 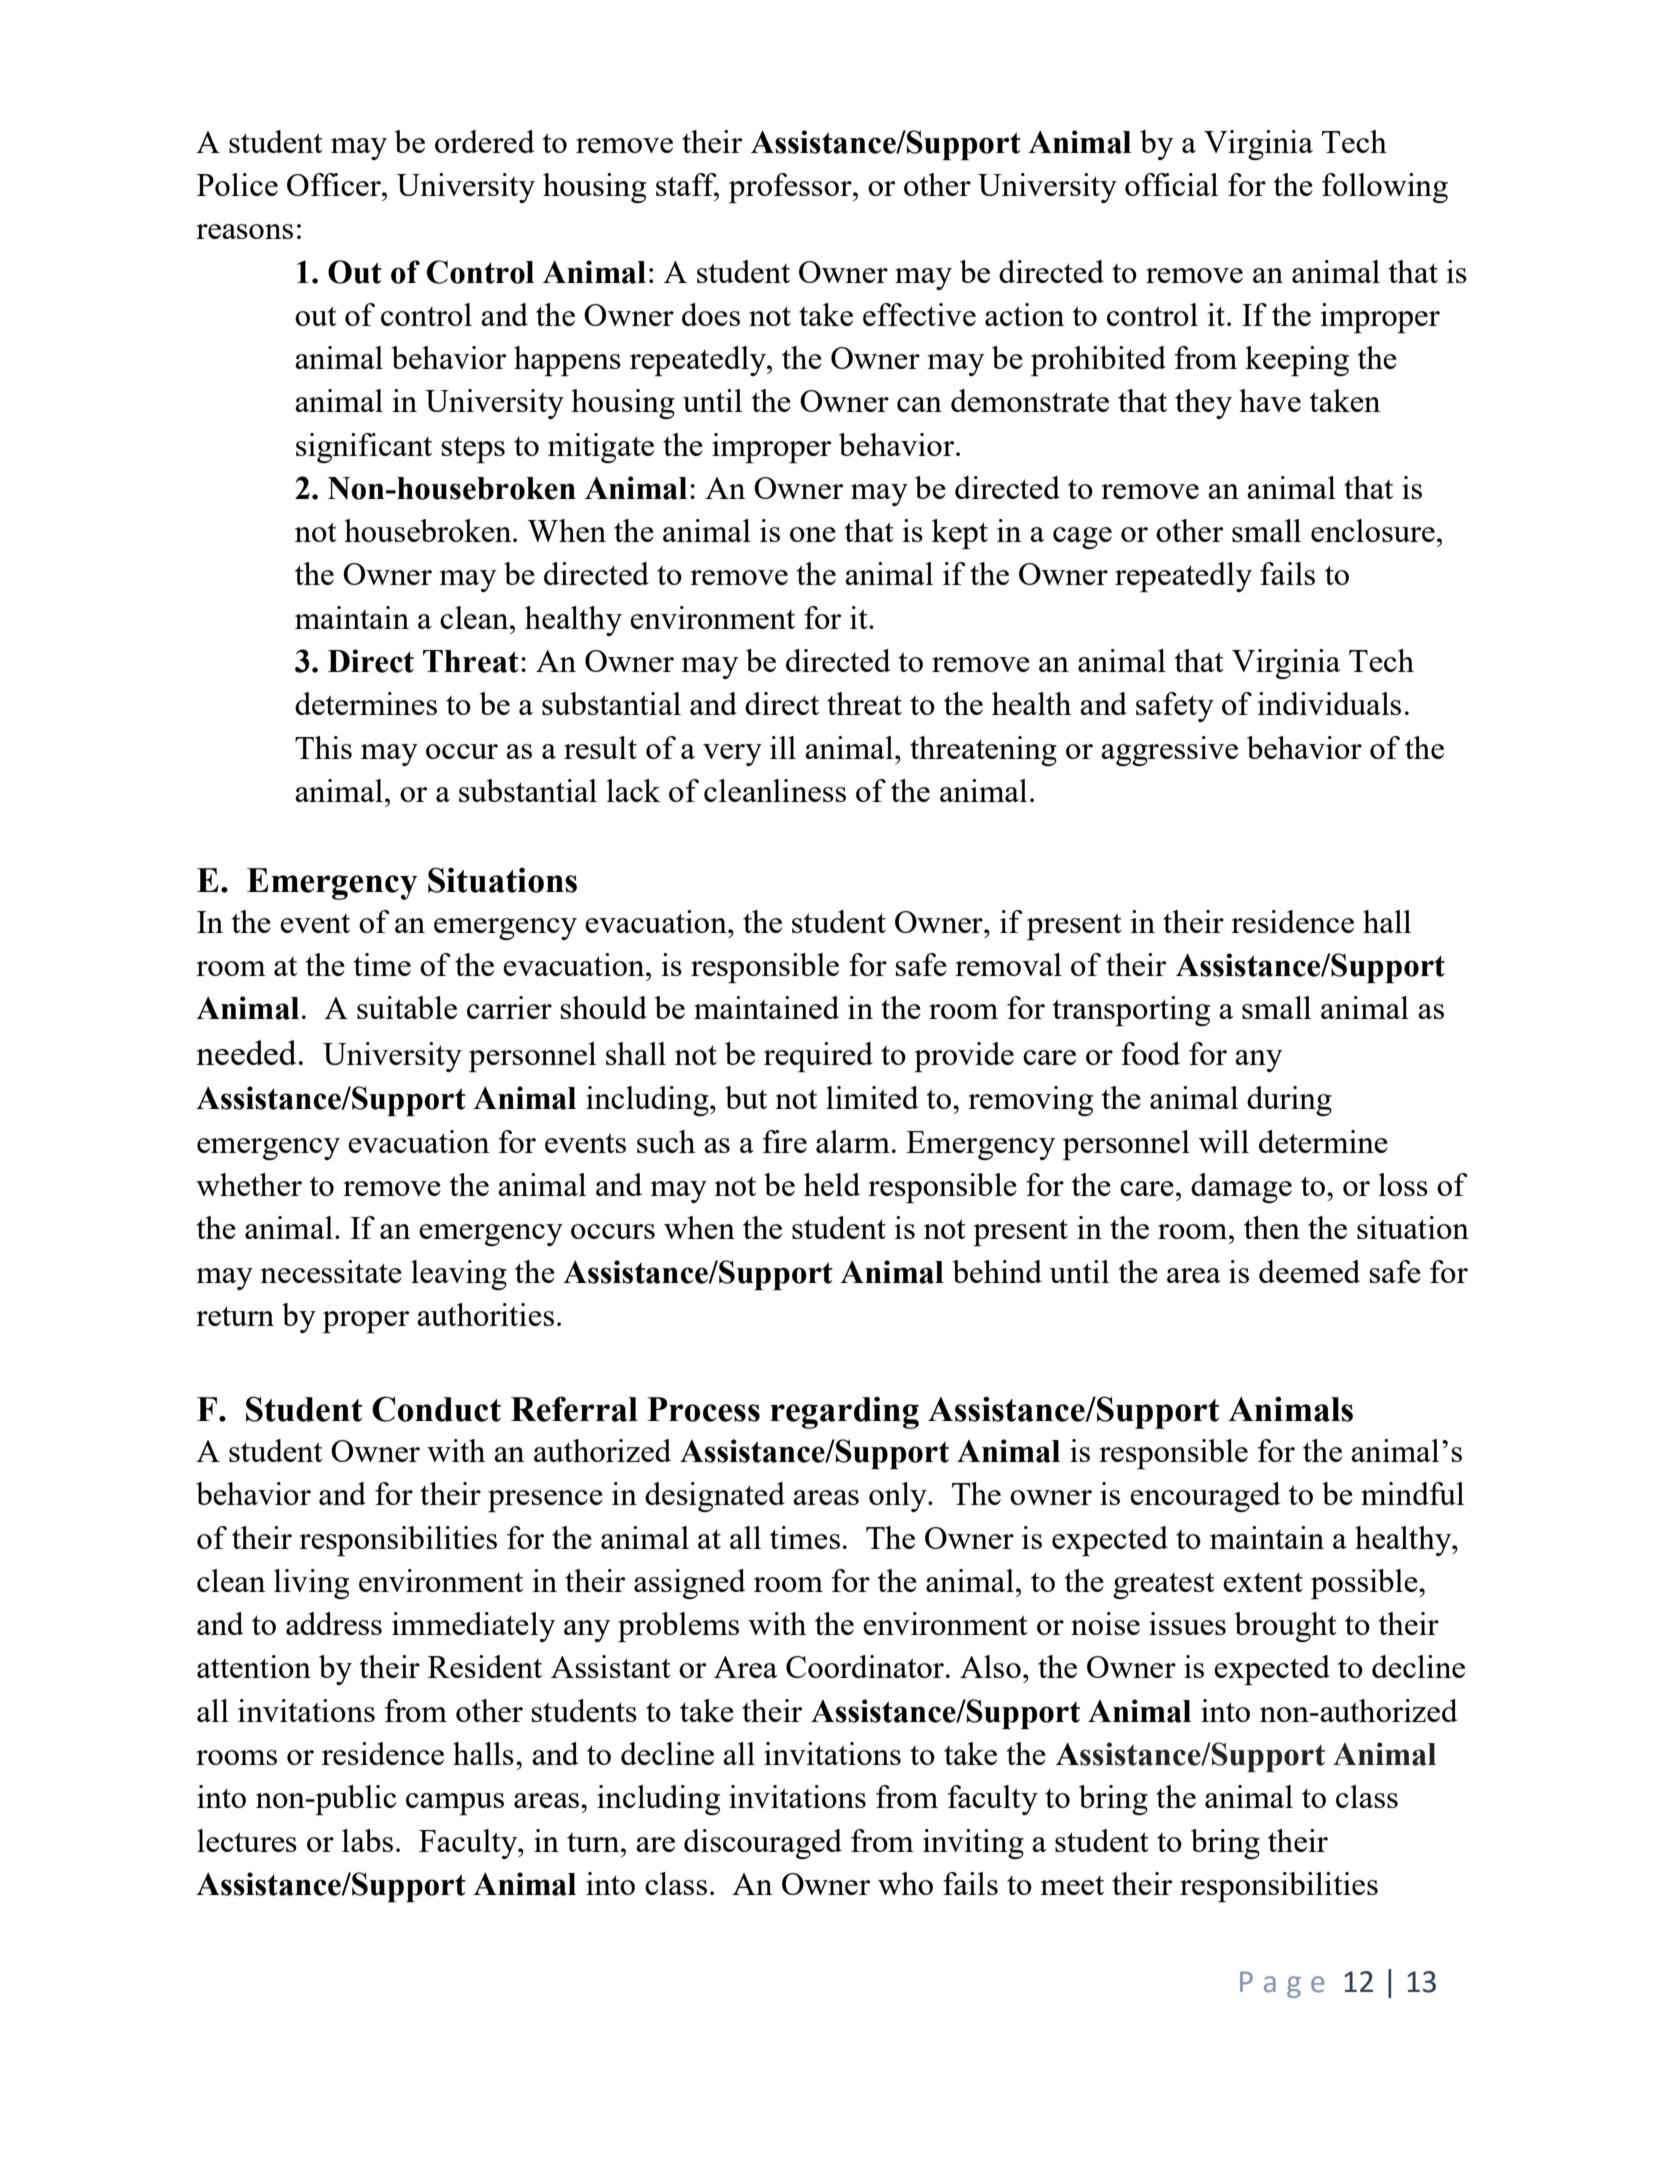 What do you see at coordinates (791, 188) in the screenshot?
I see `professor` at bounding box center [791, 188].
